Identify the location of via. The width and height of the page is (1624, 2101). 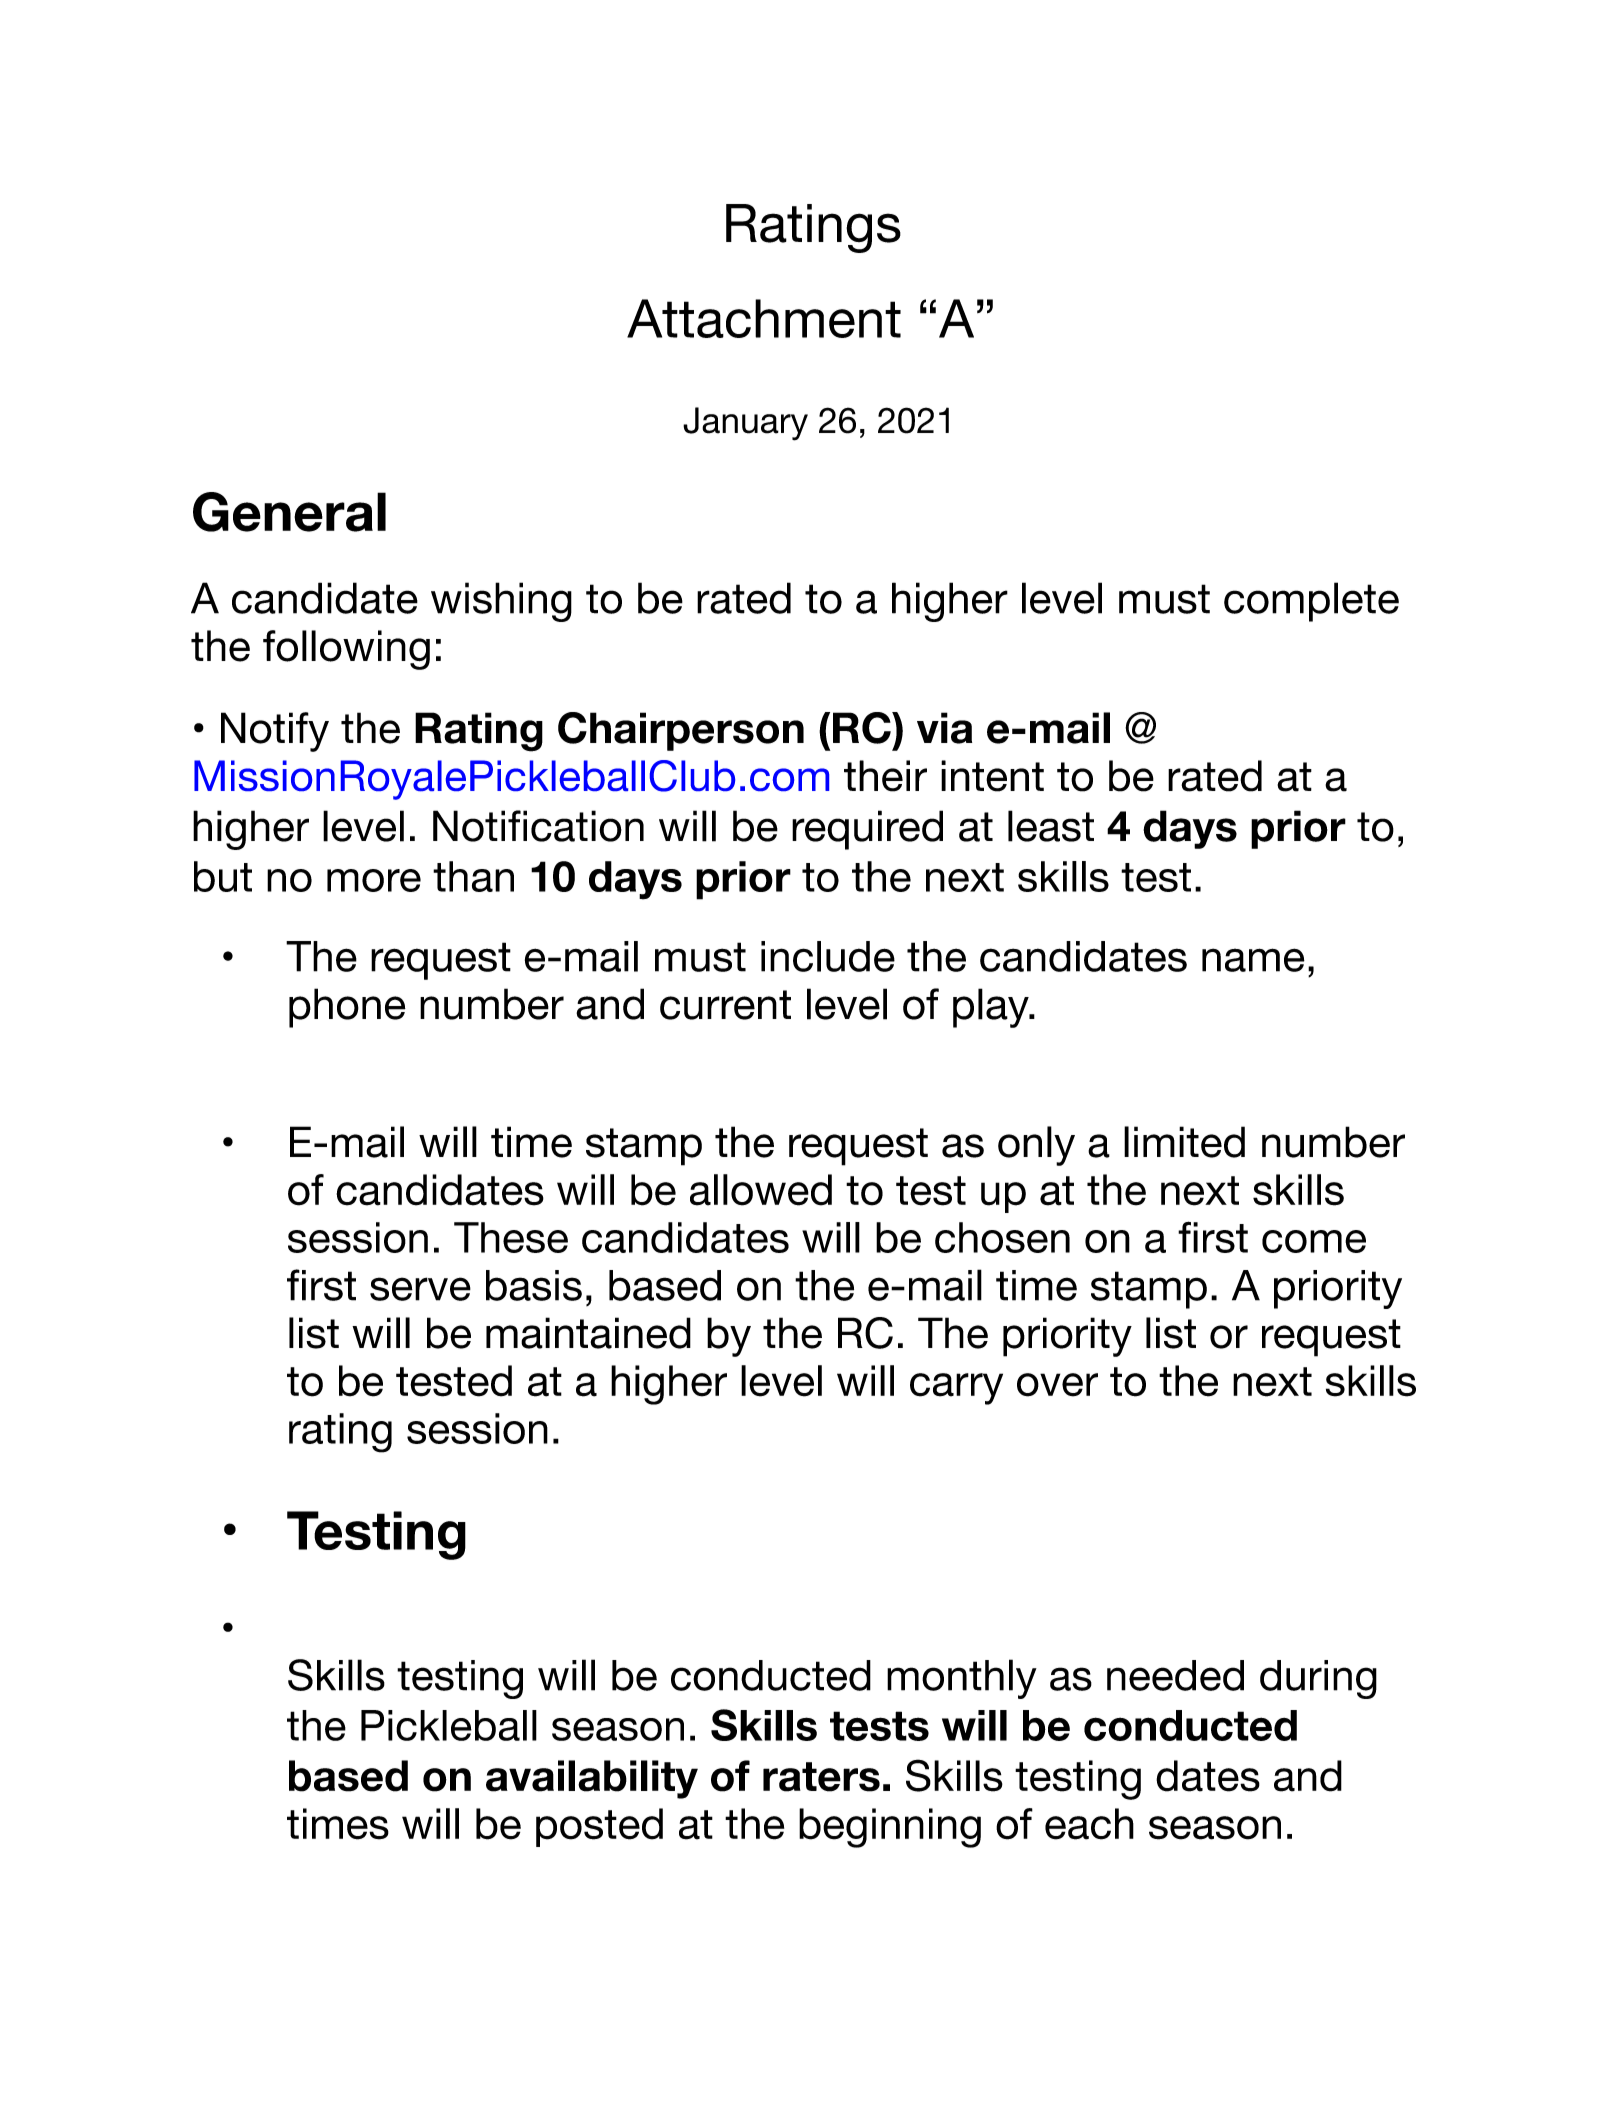
(944, 728).
